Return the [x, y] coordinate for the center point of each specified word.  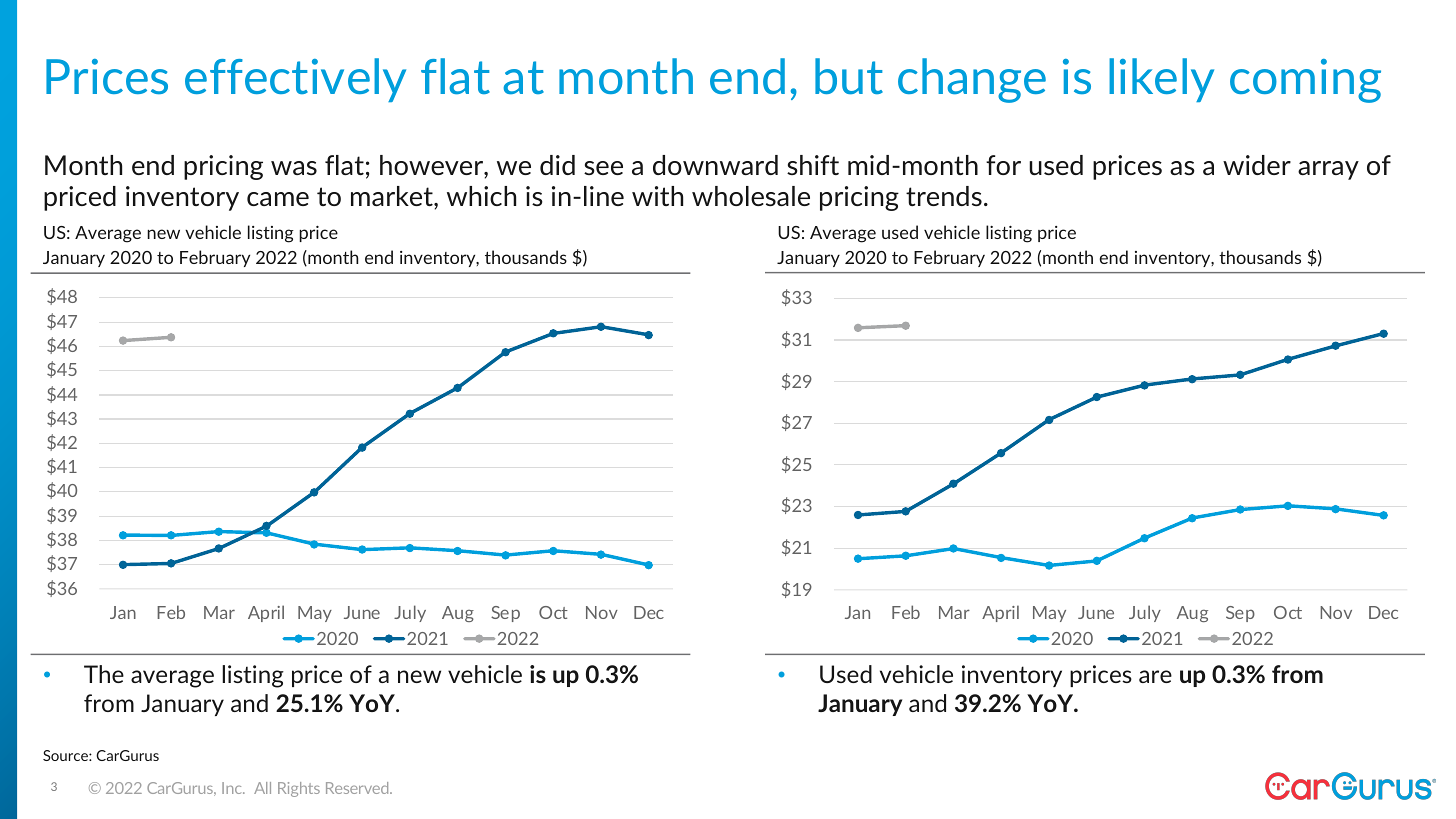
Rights [299, 789]
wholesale [751, 196]
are [1155, 676]
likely [1161, 80]
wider [1257, 165]
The [104, 674]
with [657, 196]
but [849, 76]
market [393, 196]
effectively [295, 80]
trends [944, 196]
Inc [233, 788]
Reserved [358, 788]
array [1328, 170]
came [278, 199]
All [262, 788]
